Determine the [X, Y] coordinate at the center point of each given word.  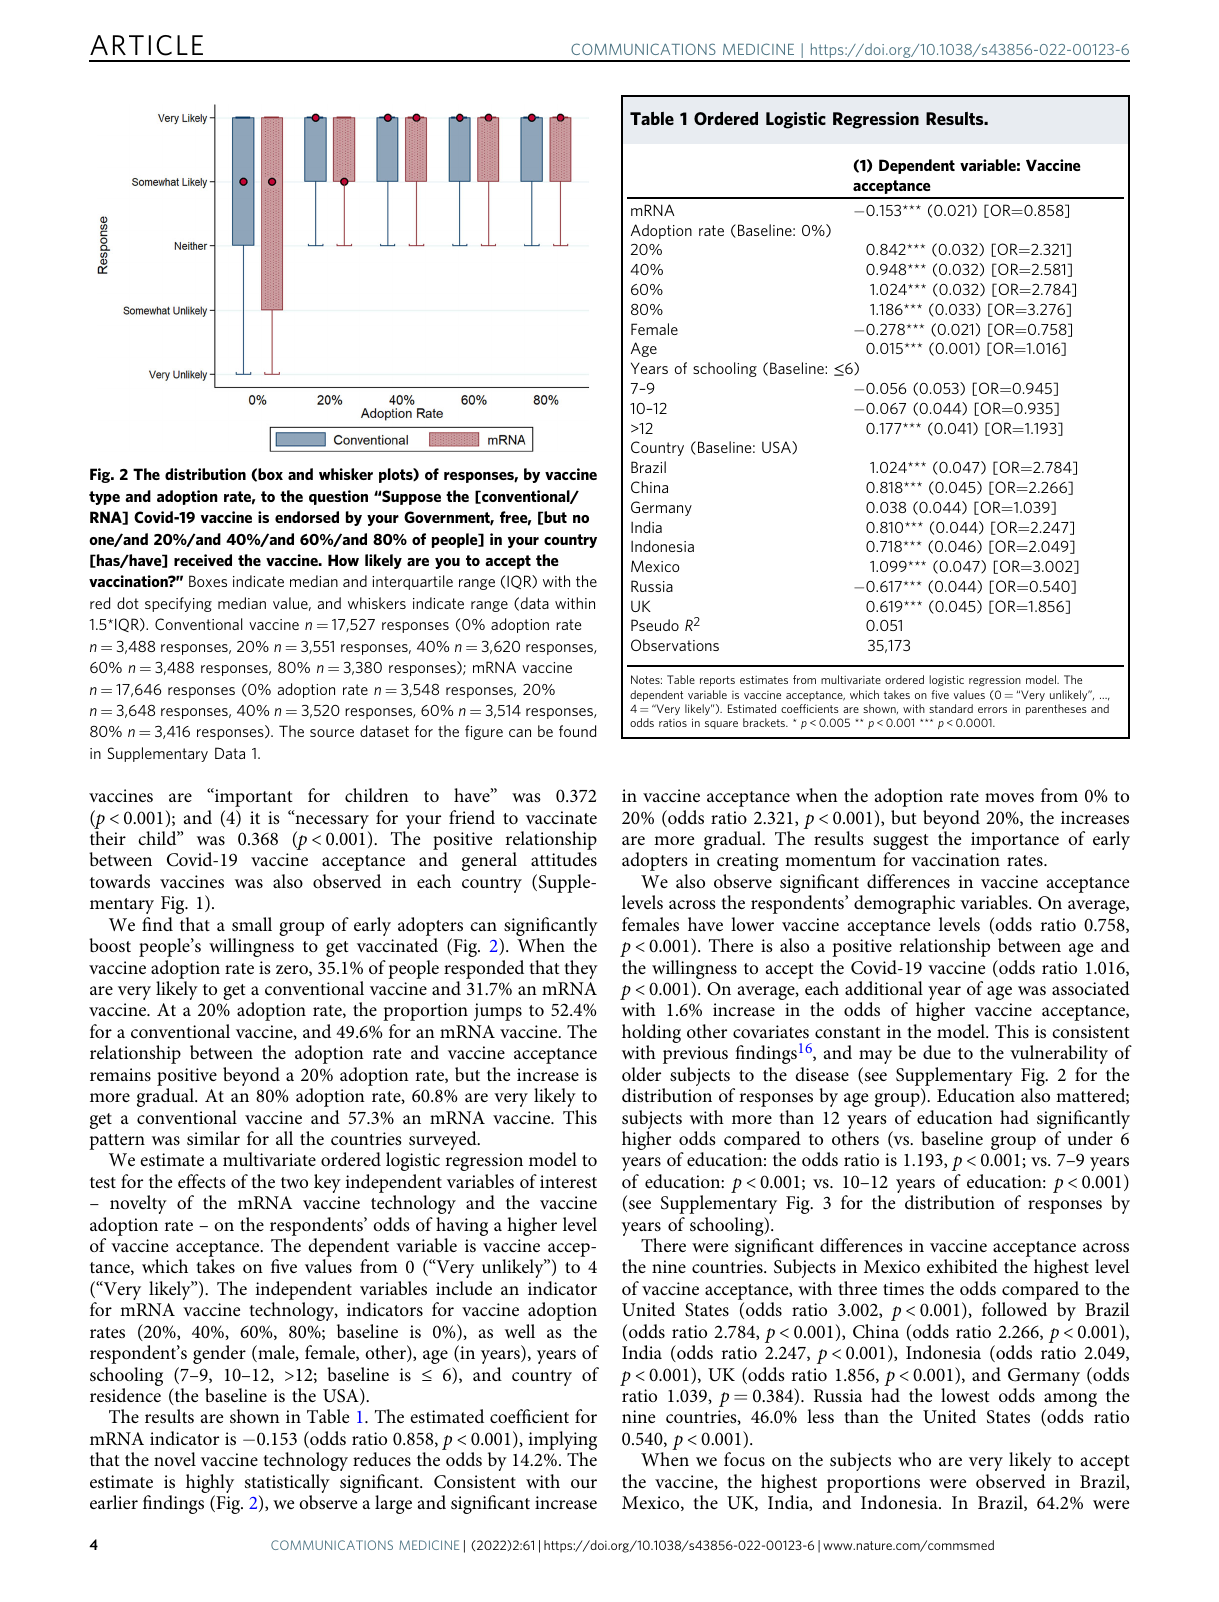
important [253, 797]
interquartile [412, 582]
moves [1009, 798]
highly [210, 1485]
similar [213, 1138]
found [577, 731]
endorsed [307, 517]
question [338, 497]
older [641, 1074]
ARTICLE [146, 45]
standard [951, 708]
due [937, 1052]
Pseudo [655, 625]
